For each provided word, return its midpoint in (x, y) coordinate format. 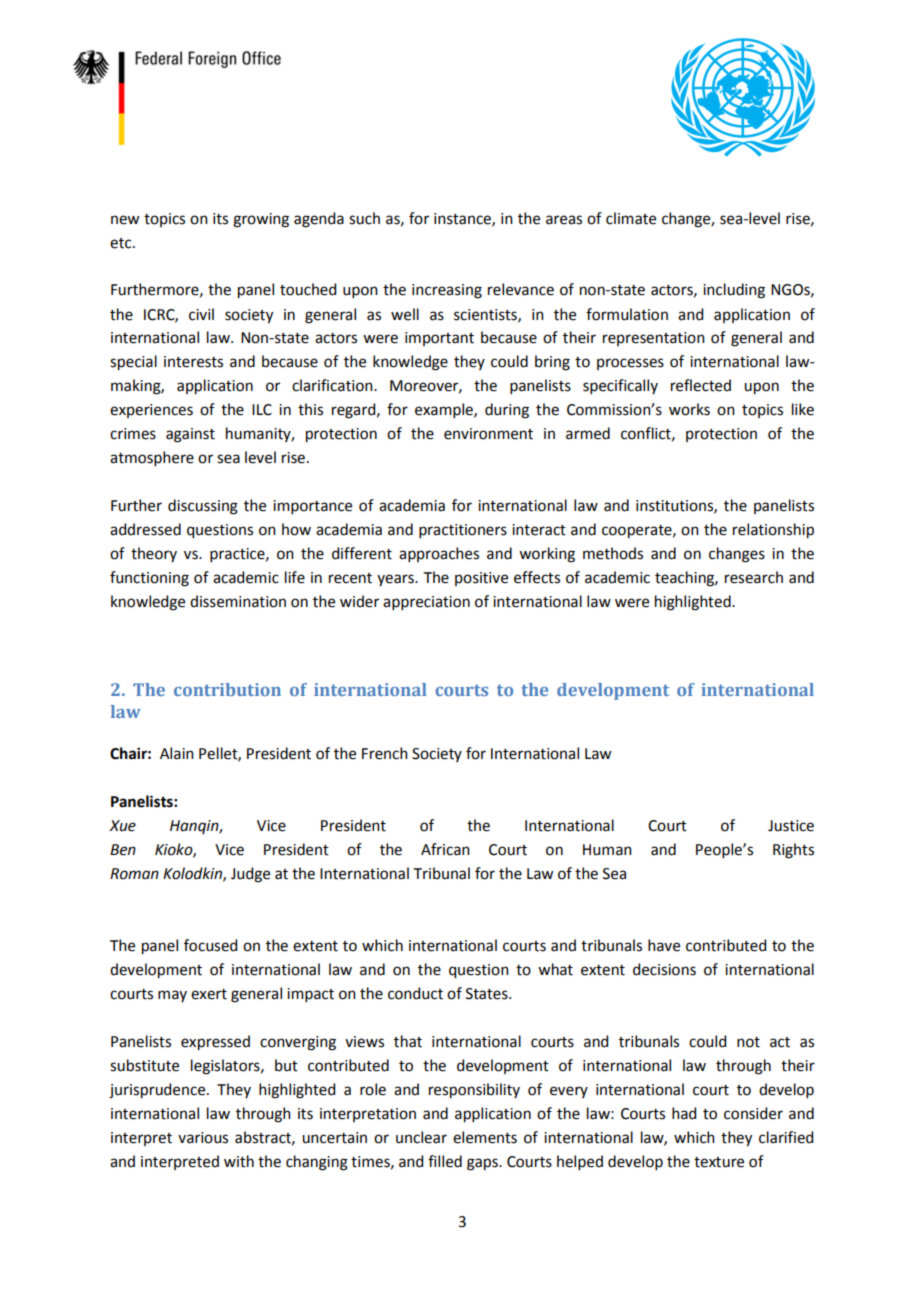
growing (261, 220)
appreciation (426, 603)
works (689, 409)
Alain (177, 753)
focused (210, 945)
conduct (415, 993)
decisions (664, 969)
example (445, 410)
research (754, 577)
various (203, 1138)
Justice (791, 826)
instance (463, 219)
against (190, 435)
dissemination (238, 601)
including (734, 291)
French (385, 753)
